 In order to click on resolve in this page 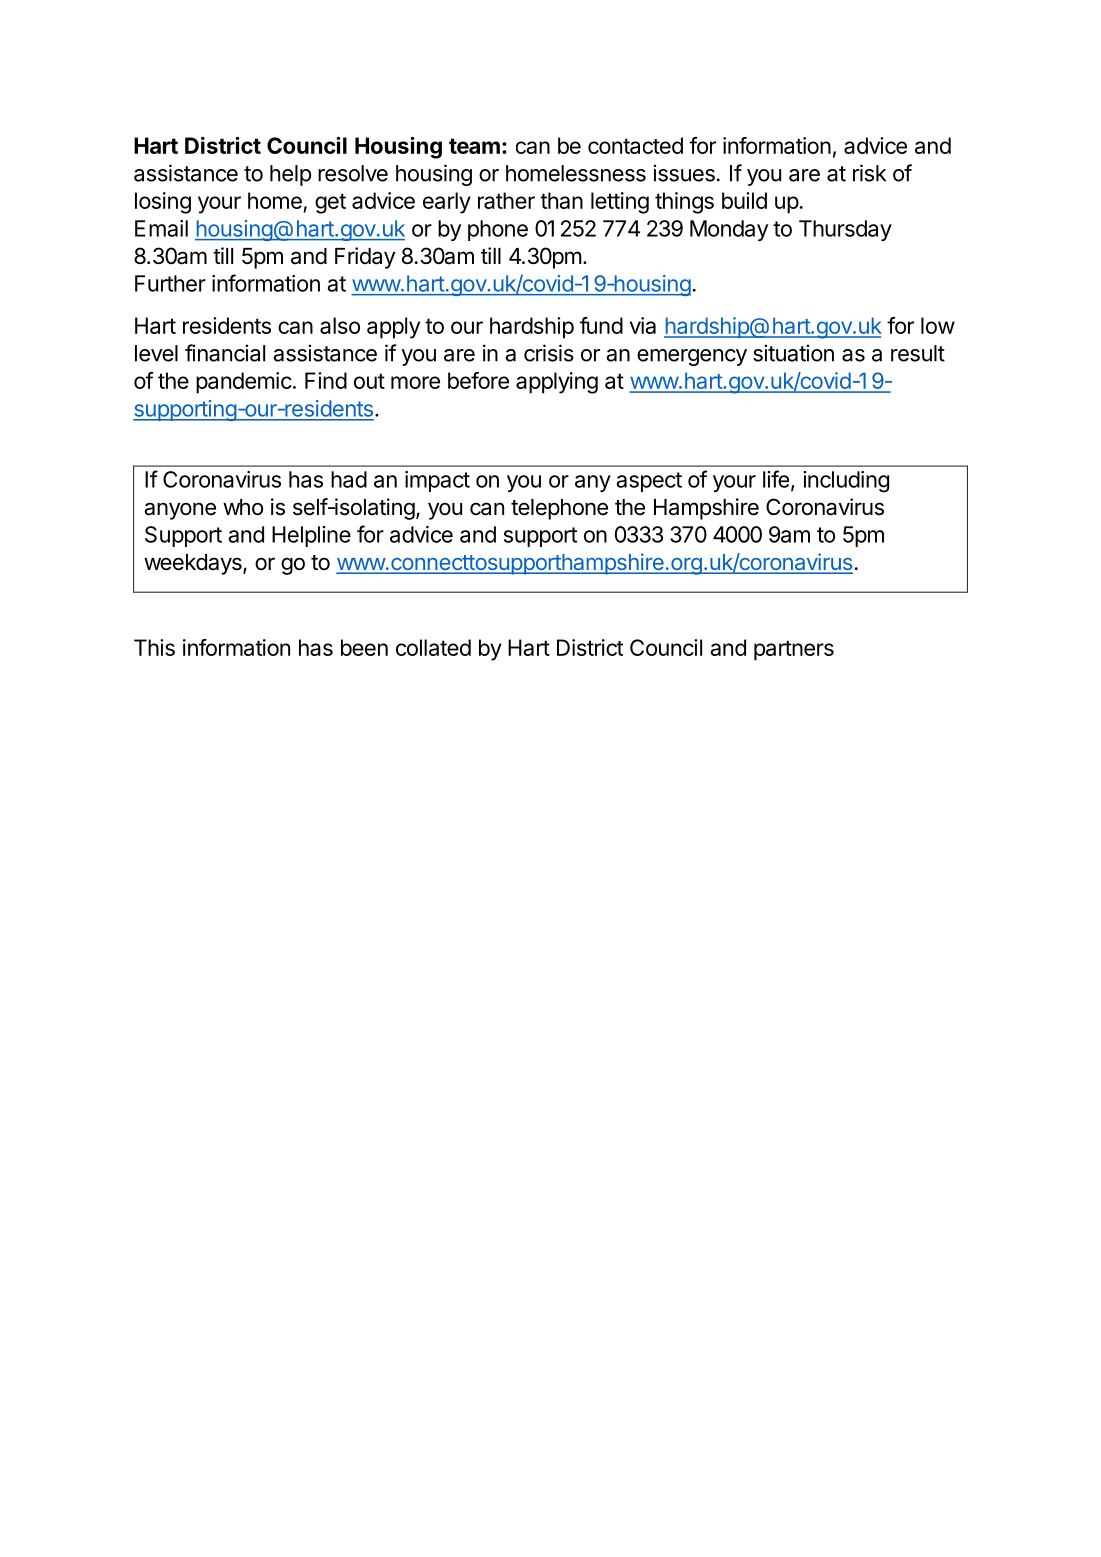, I will do `click(353, 173)`.
